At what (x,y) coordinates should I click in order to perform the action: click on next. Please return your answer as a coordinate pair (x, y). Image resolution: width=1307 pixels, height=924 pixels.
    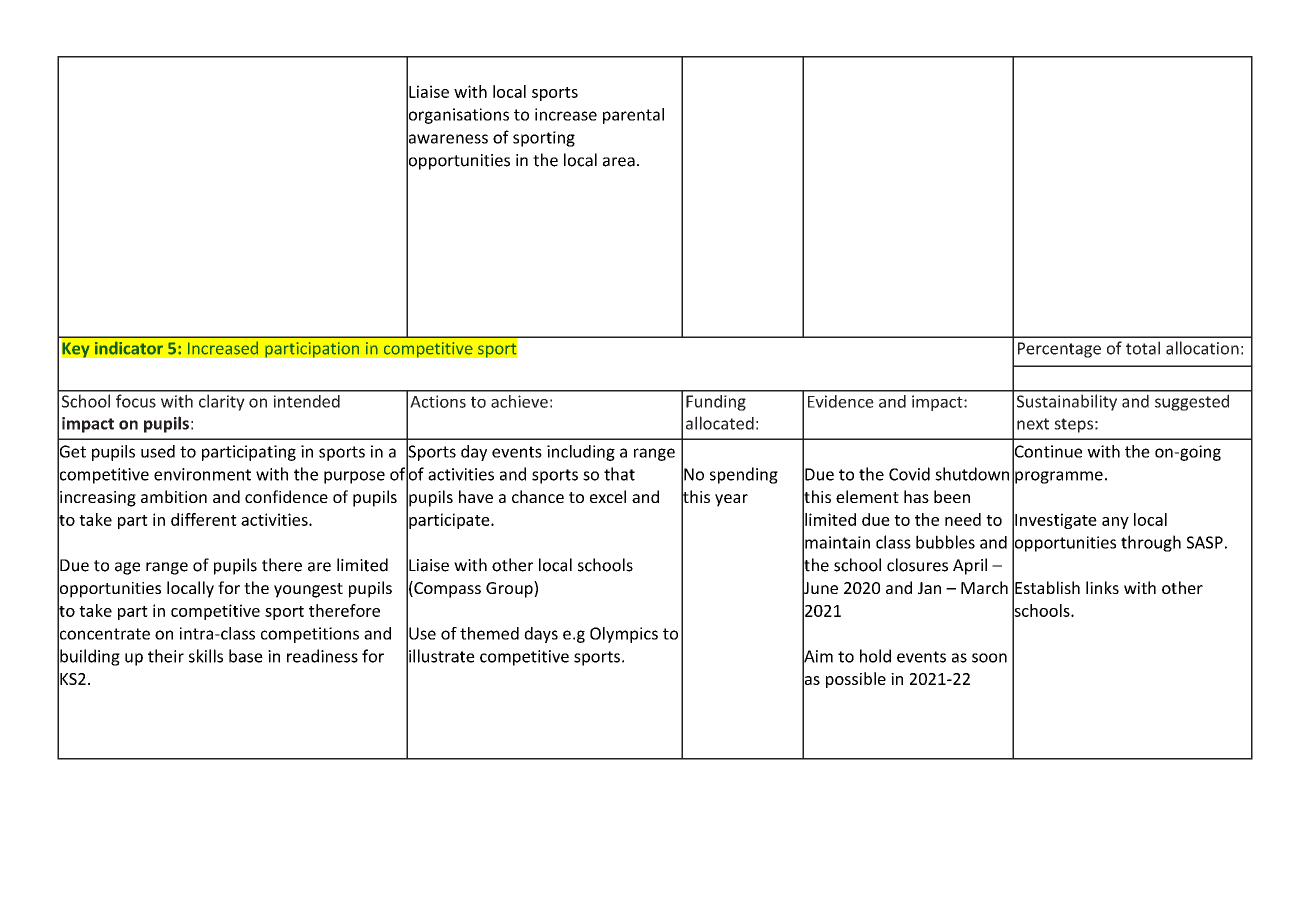
    Looking at the image, I should click on (1033, 424).
